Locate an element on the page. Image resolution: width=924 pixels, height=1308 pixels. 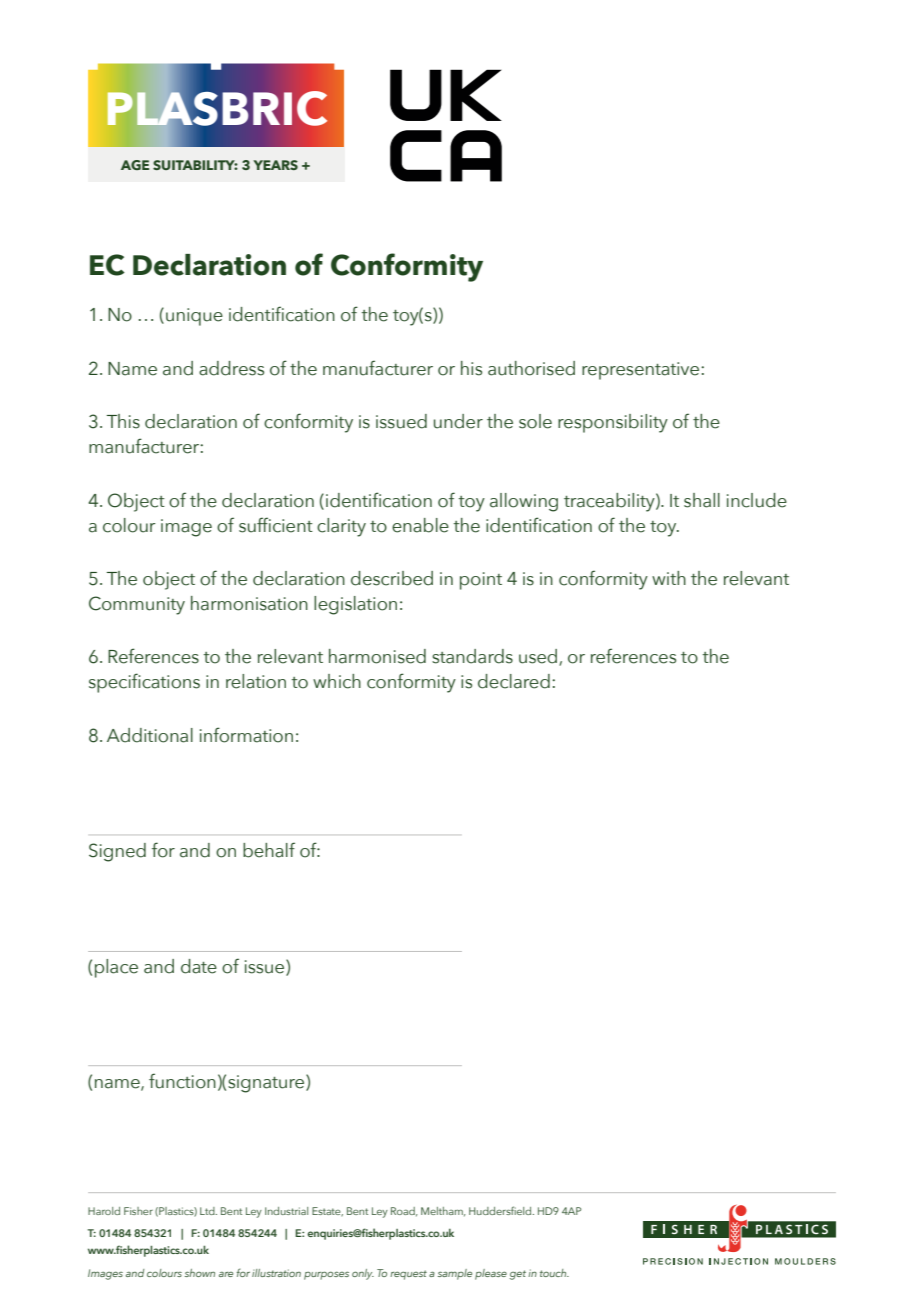
representative is located at coordinates (642, 371).
